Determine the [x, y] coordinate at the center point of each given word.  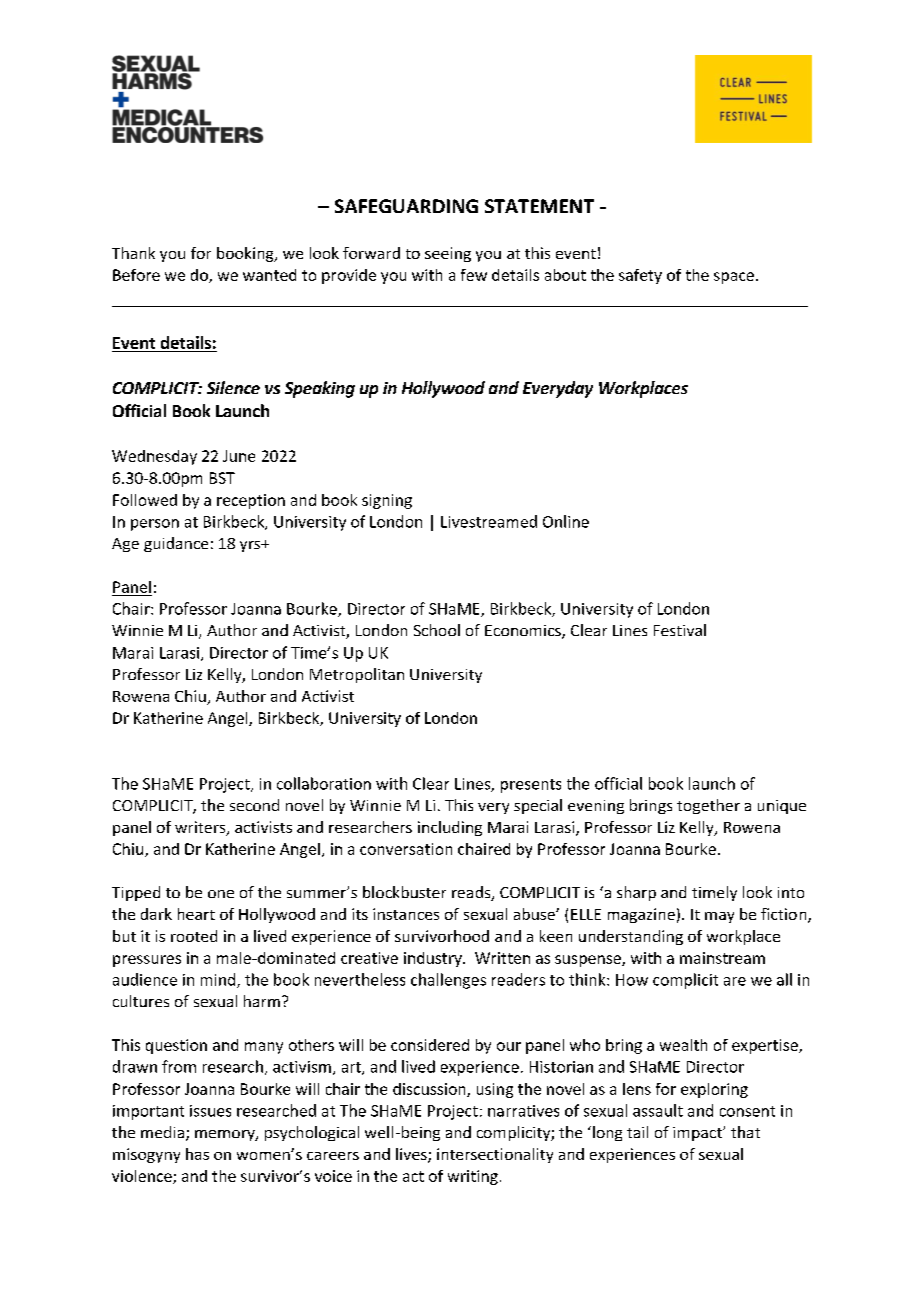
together [708, 806]
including [450, 828]
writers [201, 828]
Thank [133, 253]
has [197, 1154]
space [734, 278]
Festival [680, 630]
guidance [176, 544]
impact [698, 1134]
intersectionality [495, 1155]
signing [387, 501]
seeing [448, 254]
